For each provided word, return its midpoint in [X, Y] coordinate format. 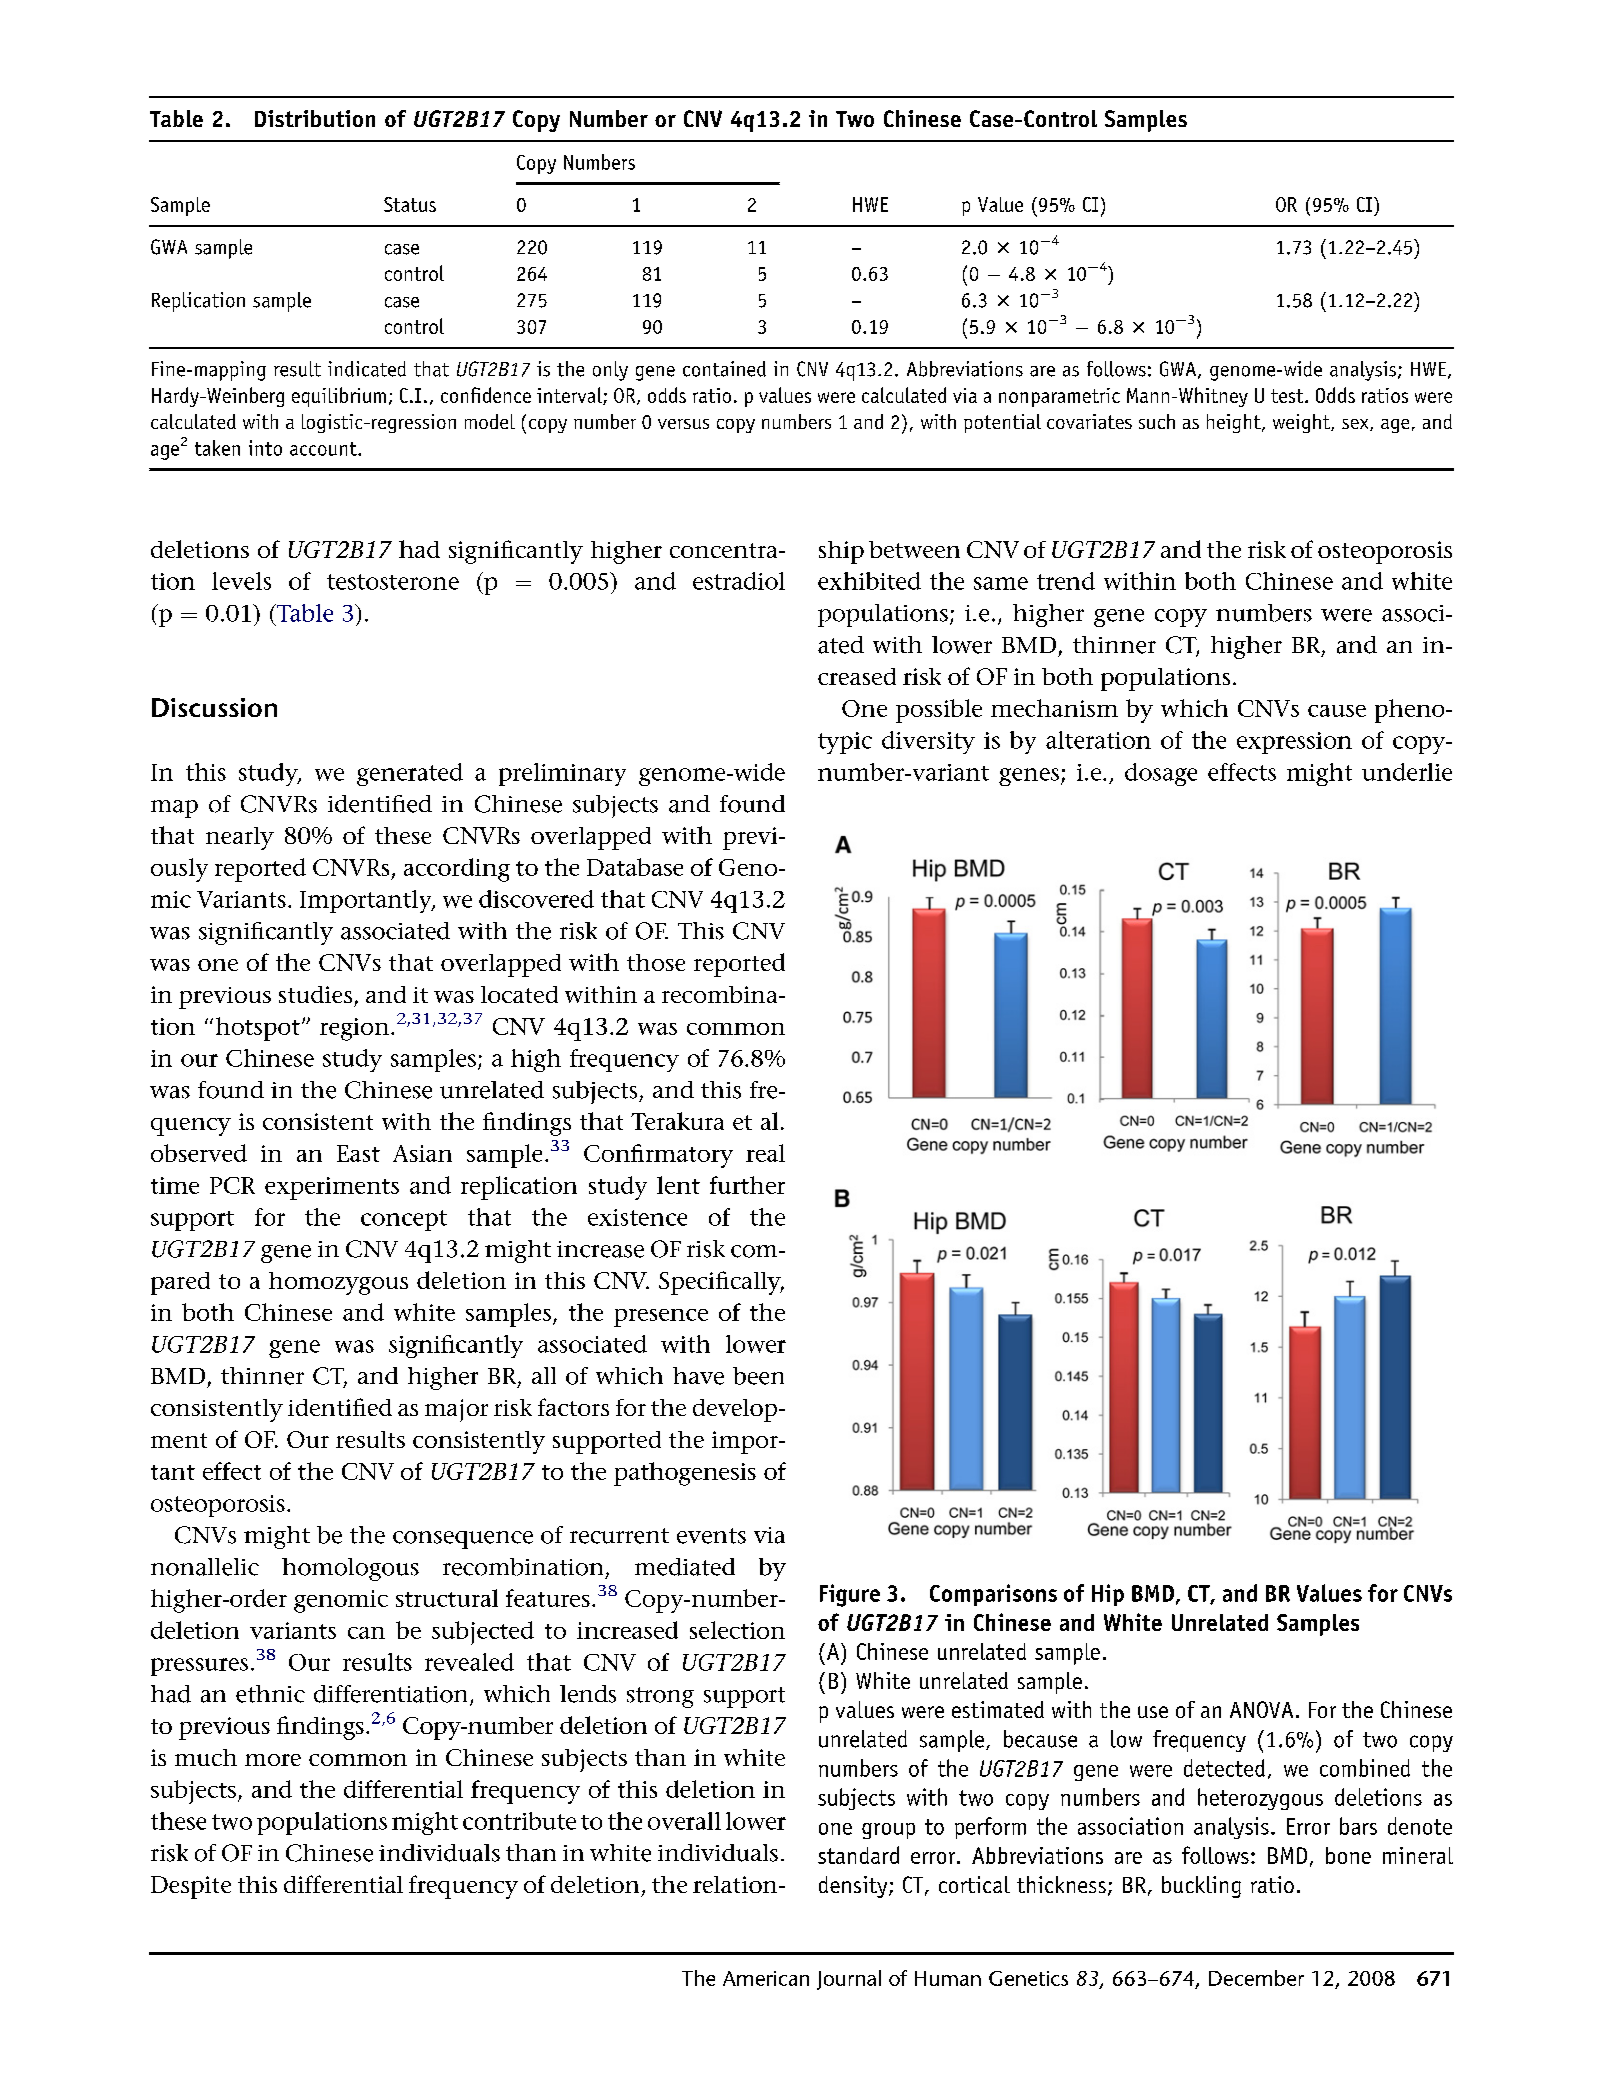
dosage [1161, 774]
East [358, 1153]
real [765, 1153]
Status [410, 204]
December [1256, 1978]
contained [724, 369]
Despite [191, 1887]
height [1235, 423]
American [766, 1978]
